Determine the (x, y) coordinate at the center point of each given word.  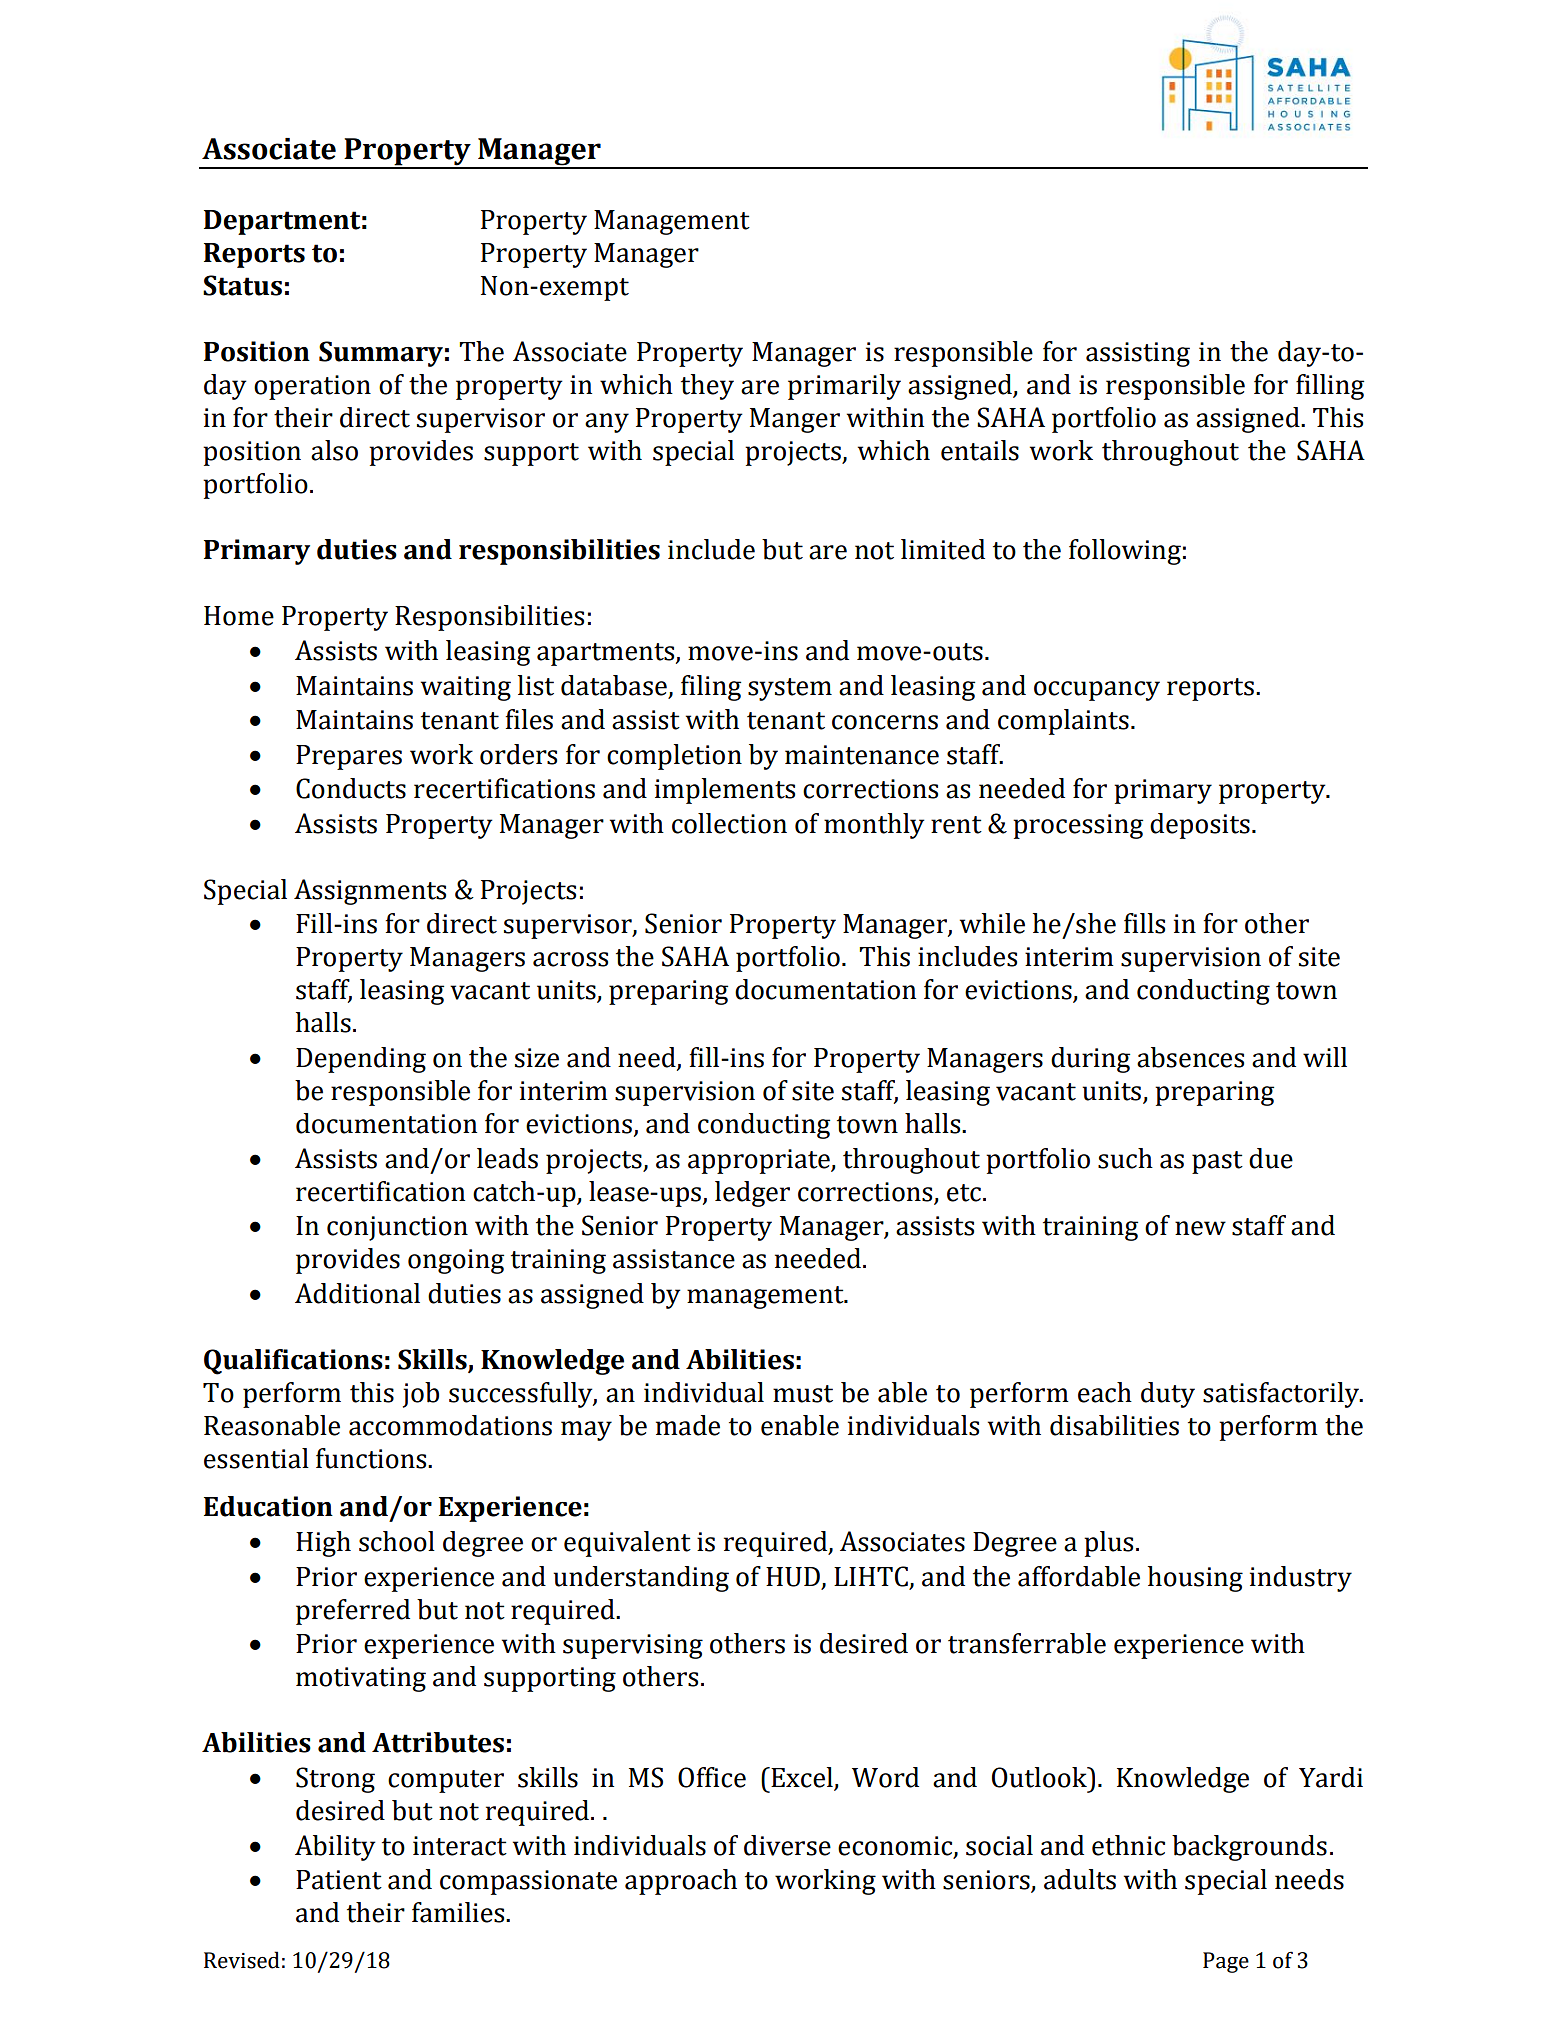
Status (242, 285)
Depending (361, 1060)
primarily (844, 387)
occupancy (1097, 691)
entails (980, 450)
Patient (339, 1880)
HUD (793, 1577)
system (790, 689)
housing (1195, 1579)
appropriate (760, 1161)
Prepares (349, 757)
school (397, 1541)
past (1217, 1162)
